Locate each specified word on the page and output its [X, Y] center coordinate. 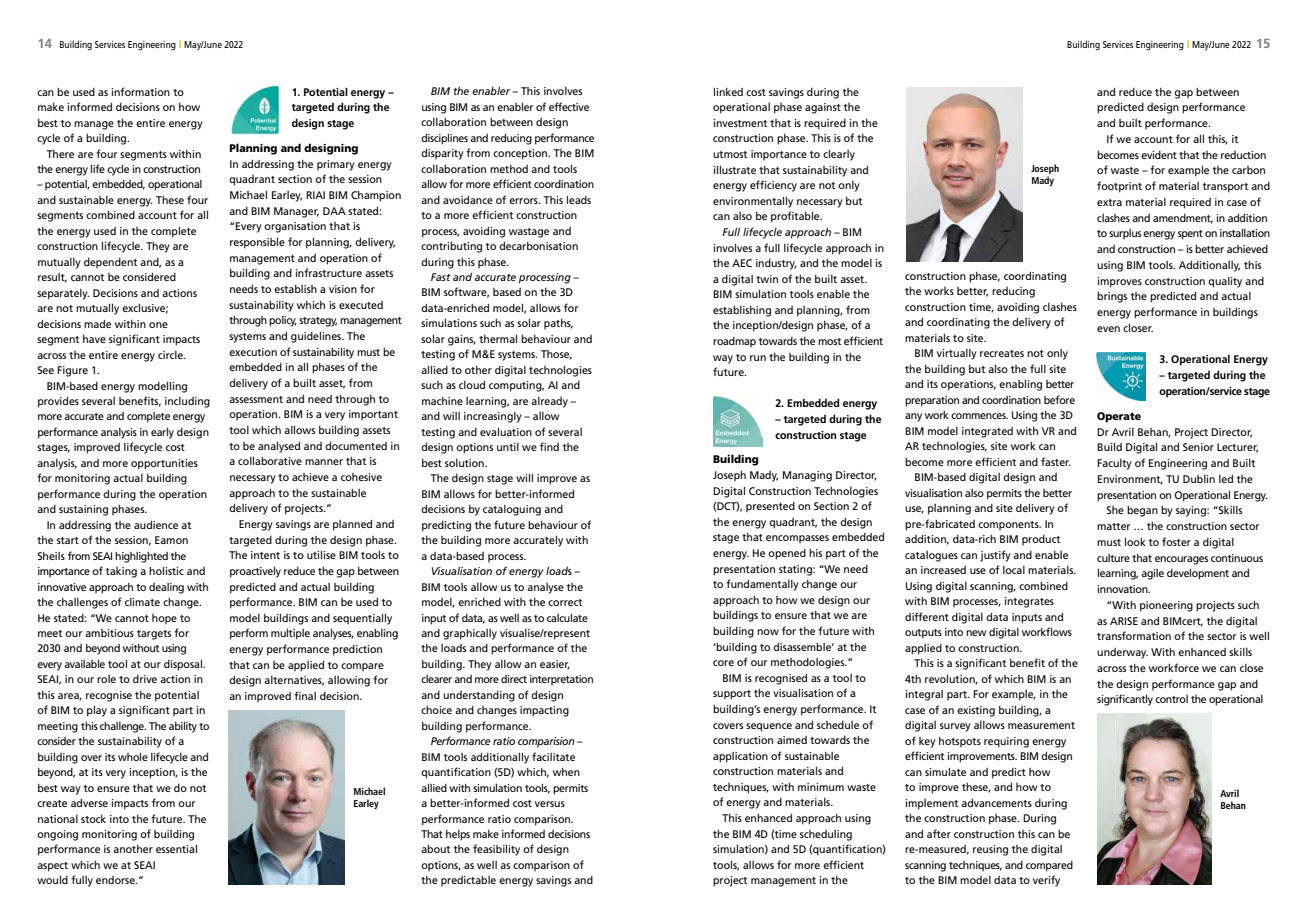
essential [176, 848]
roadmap [734, 342]
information [140, 91]
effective [569, 106]
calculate [567, 617]
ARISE [1124, 621]
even [1108, 329]
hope [164, 619]
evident [1159, 155]
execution [253, 352]
